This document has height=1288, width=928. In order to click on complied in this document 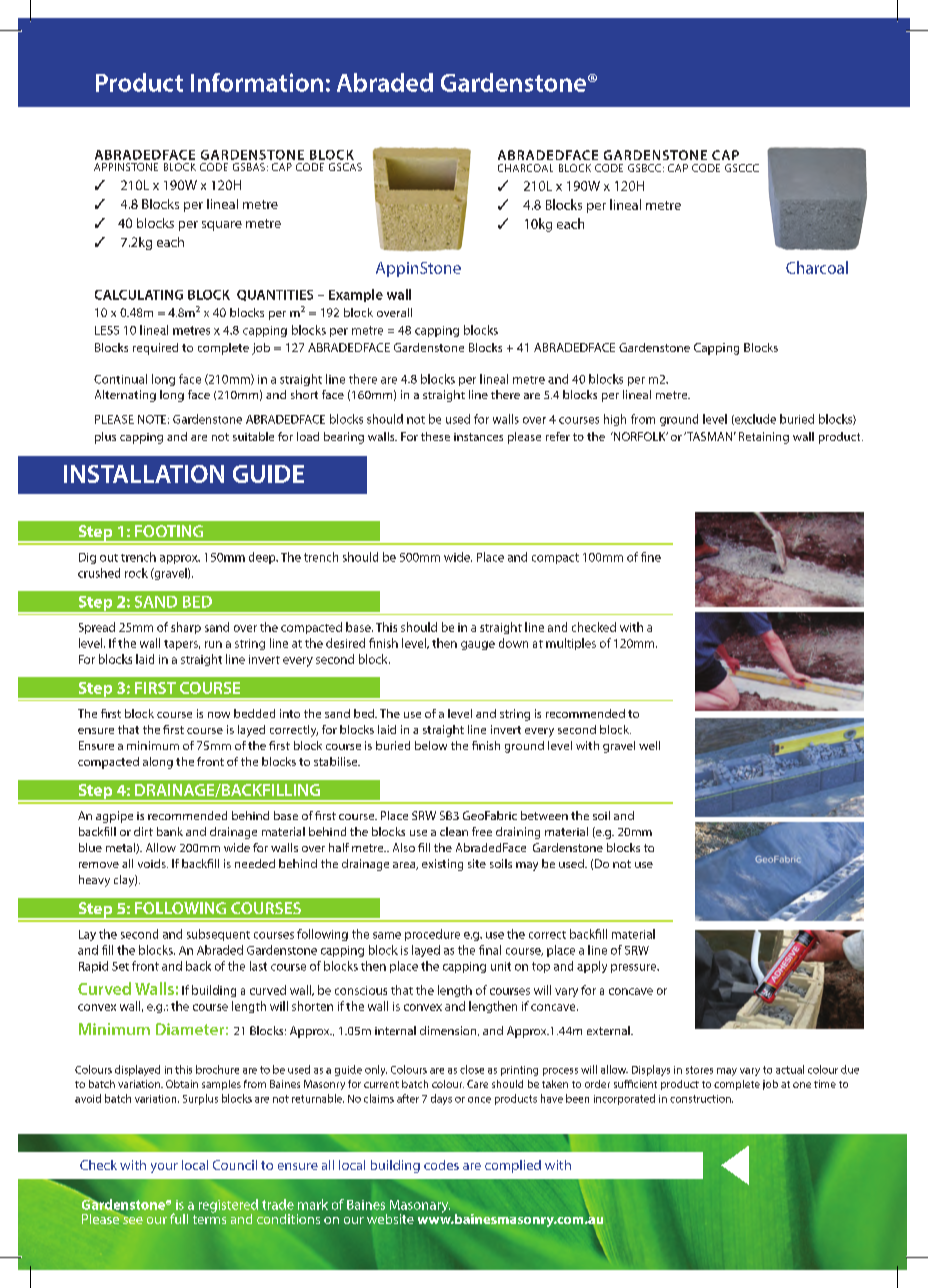, I will do `click(513, 1166)`.
